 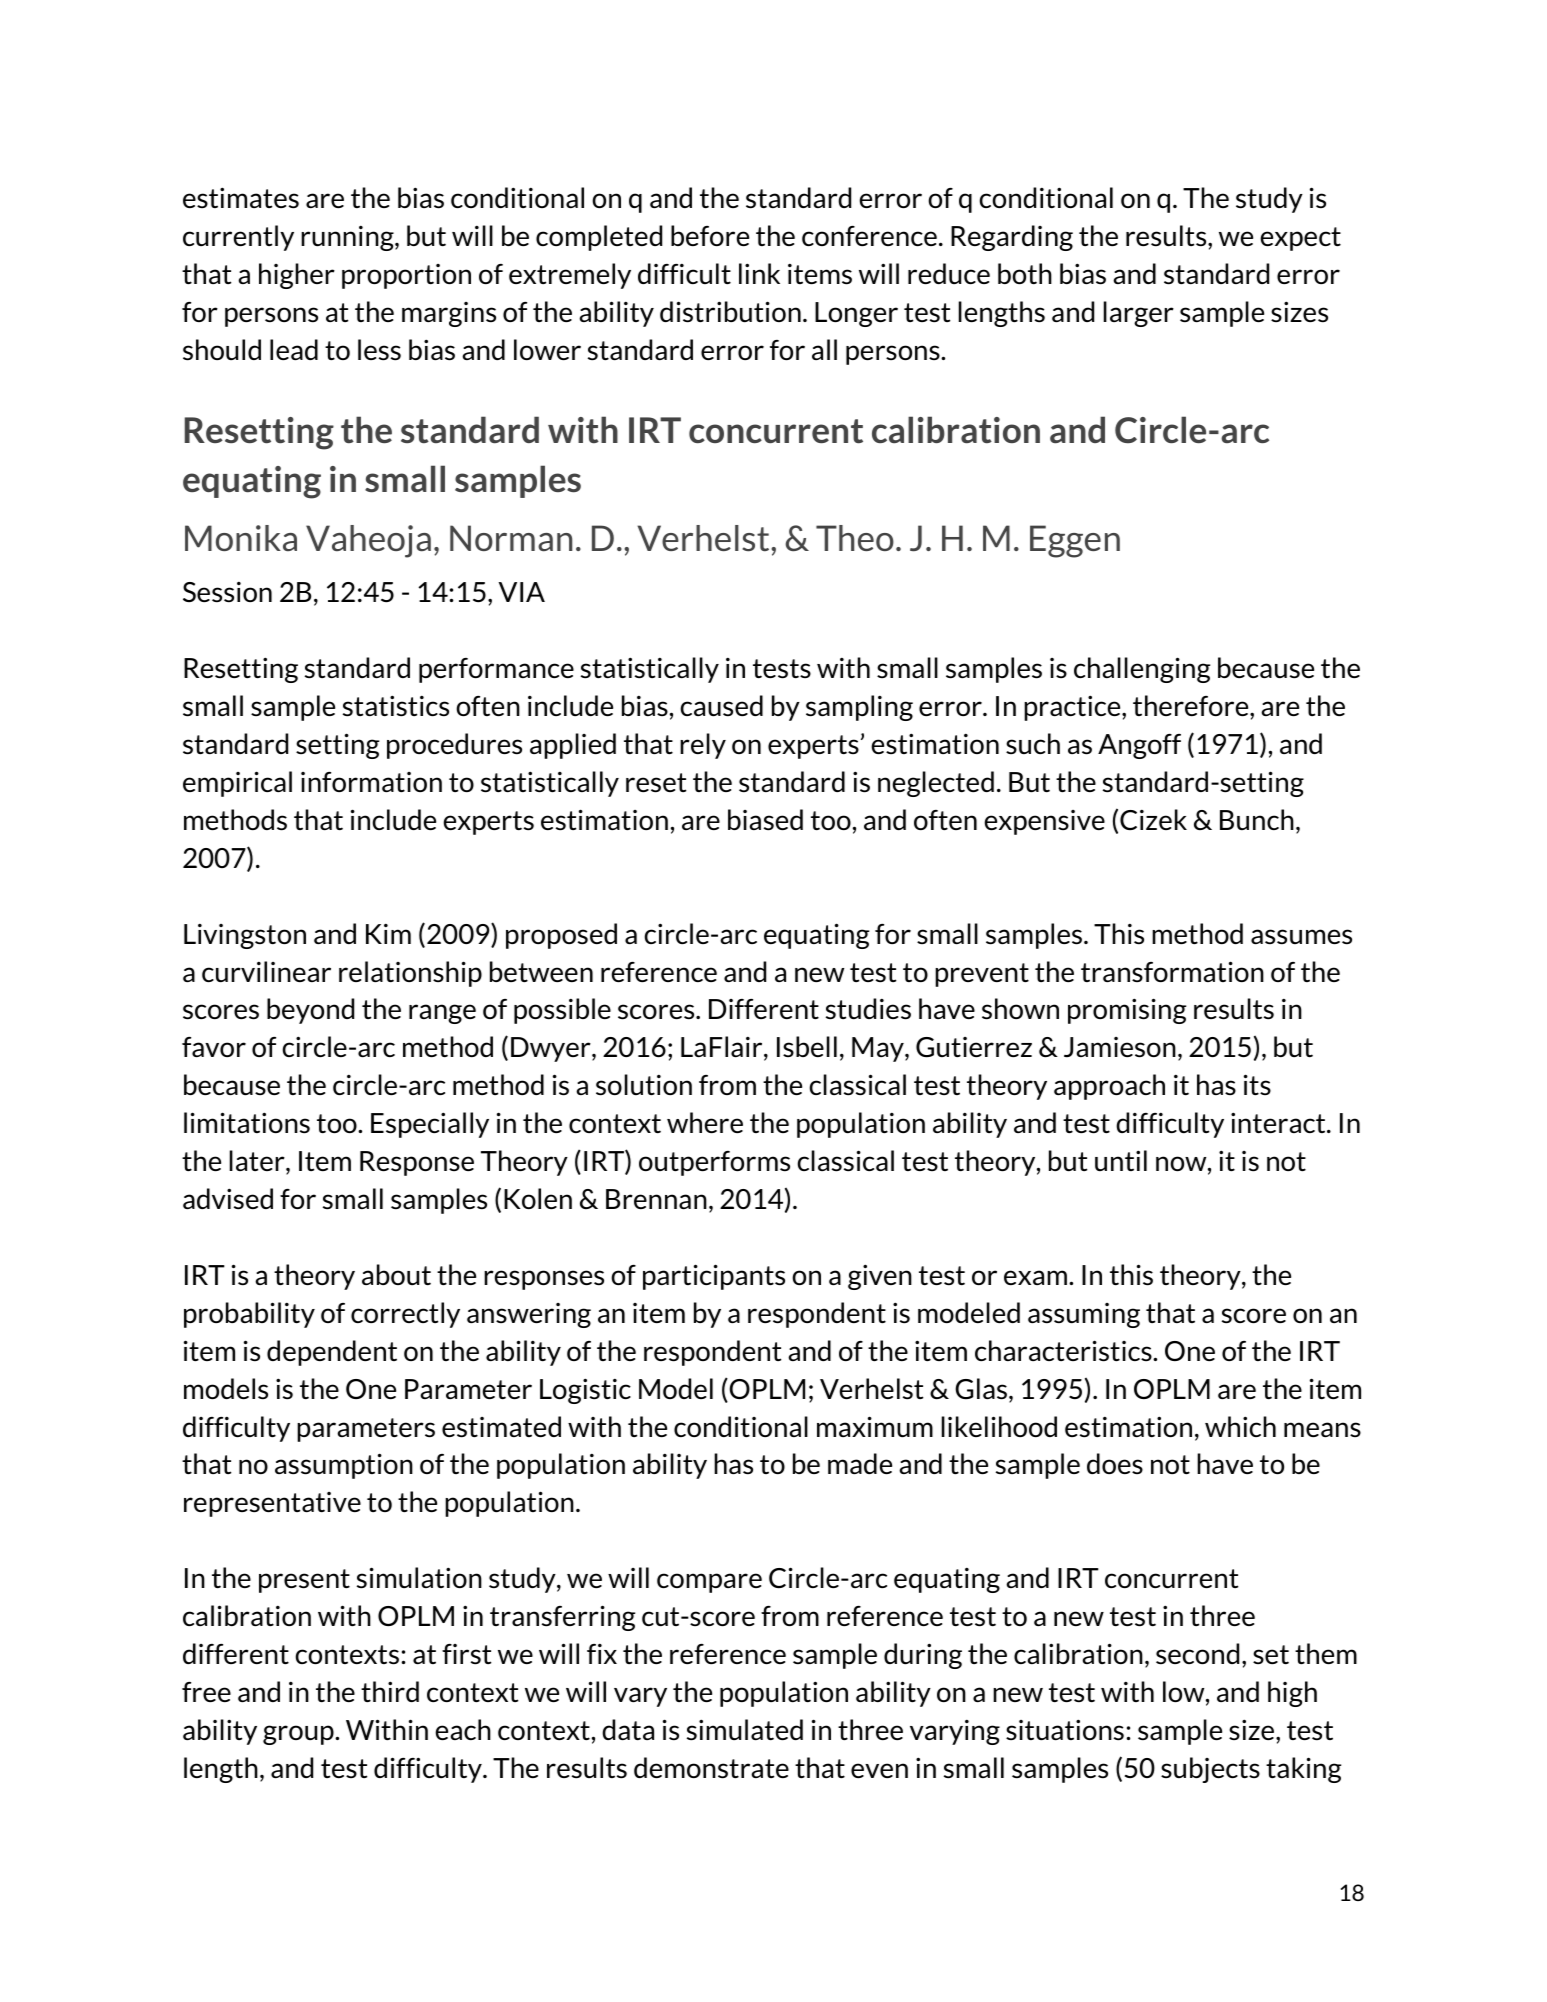 I want to click on proportion, so click(x=406, y=276).
